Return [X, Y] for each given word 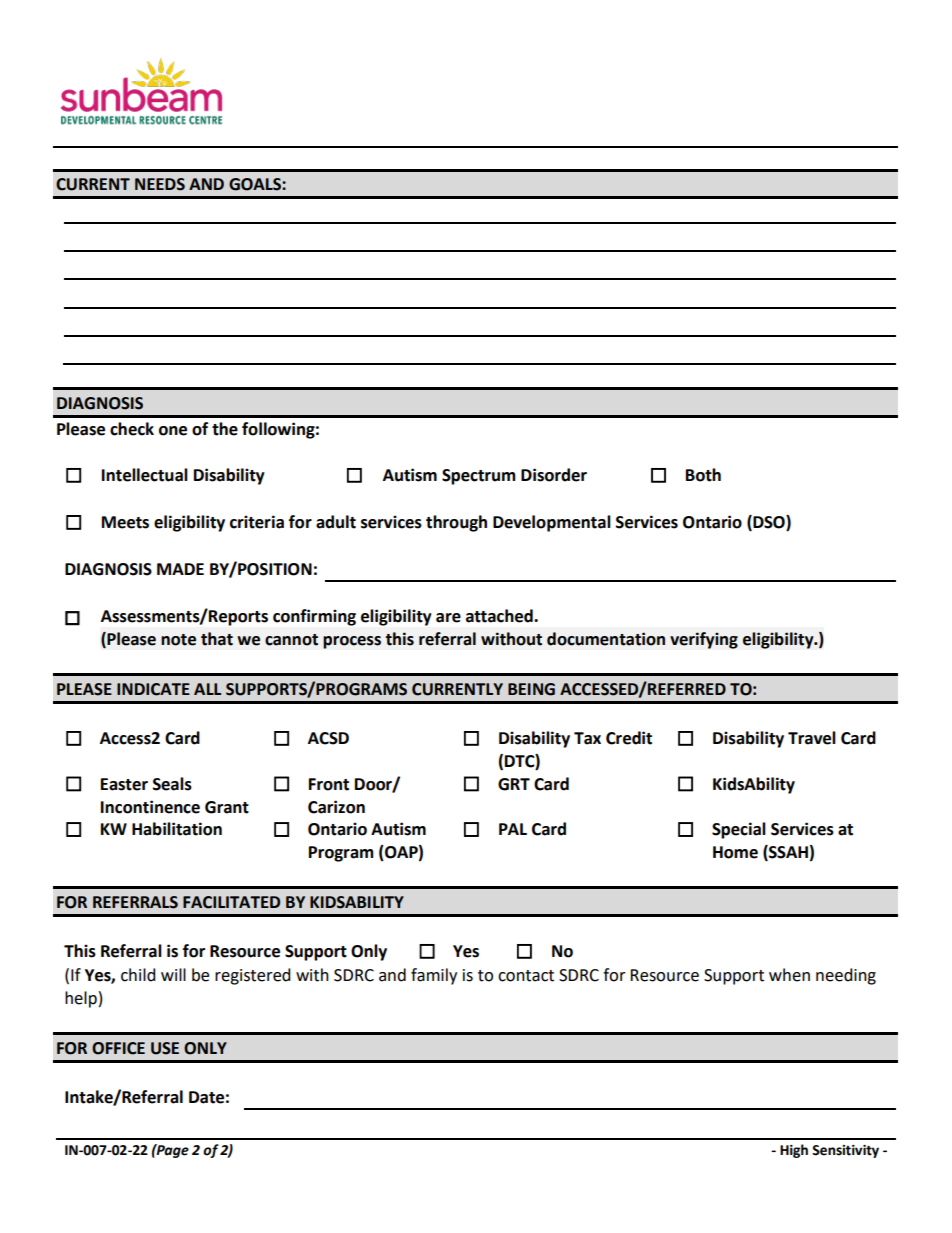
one [173, 431]
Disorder [554, 475]
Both [703, 475]
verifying [704, 640]
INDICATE [153, 689]
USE [165, 1048]
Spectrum [479, 477]
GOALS [256, 184]
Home [735, 852]
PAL [513, 829]
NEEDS [160, 184]
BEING [531, 689]
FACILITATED [231, 902]
